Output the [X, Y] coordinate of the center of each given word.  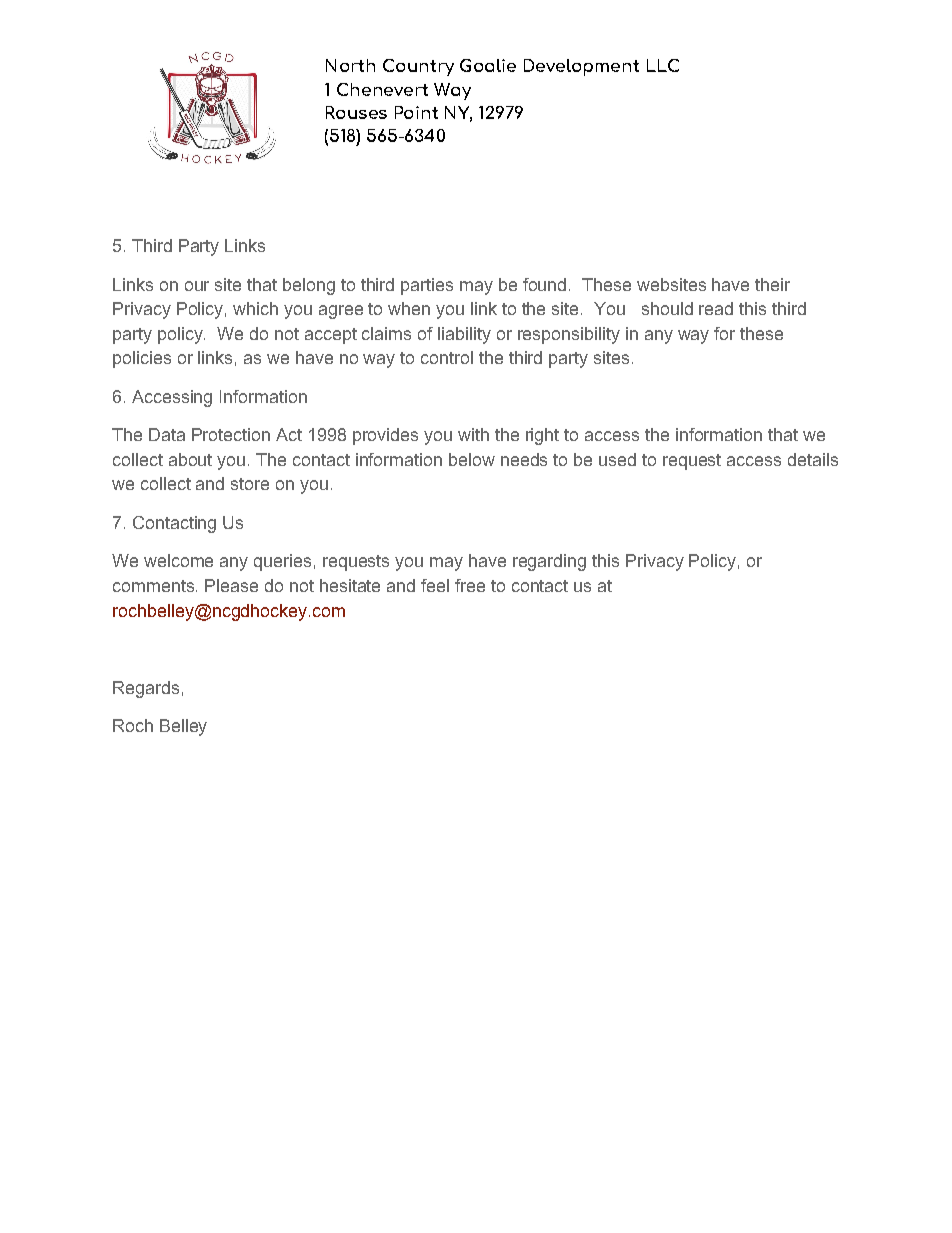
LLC [663, 65]
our [197, 286]
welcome [178, 560]
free [470, 585]
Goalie [488, 65]
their [772, 284]
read [716, 308]
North [350, 65]
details [813, 459]
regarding [549, 562]
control [447, 357]
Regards [146, 689]
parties [427, 286]
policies [142, 359]
